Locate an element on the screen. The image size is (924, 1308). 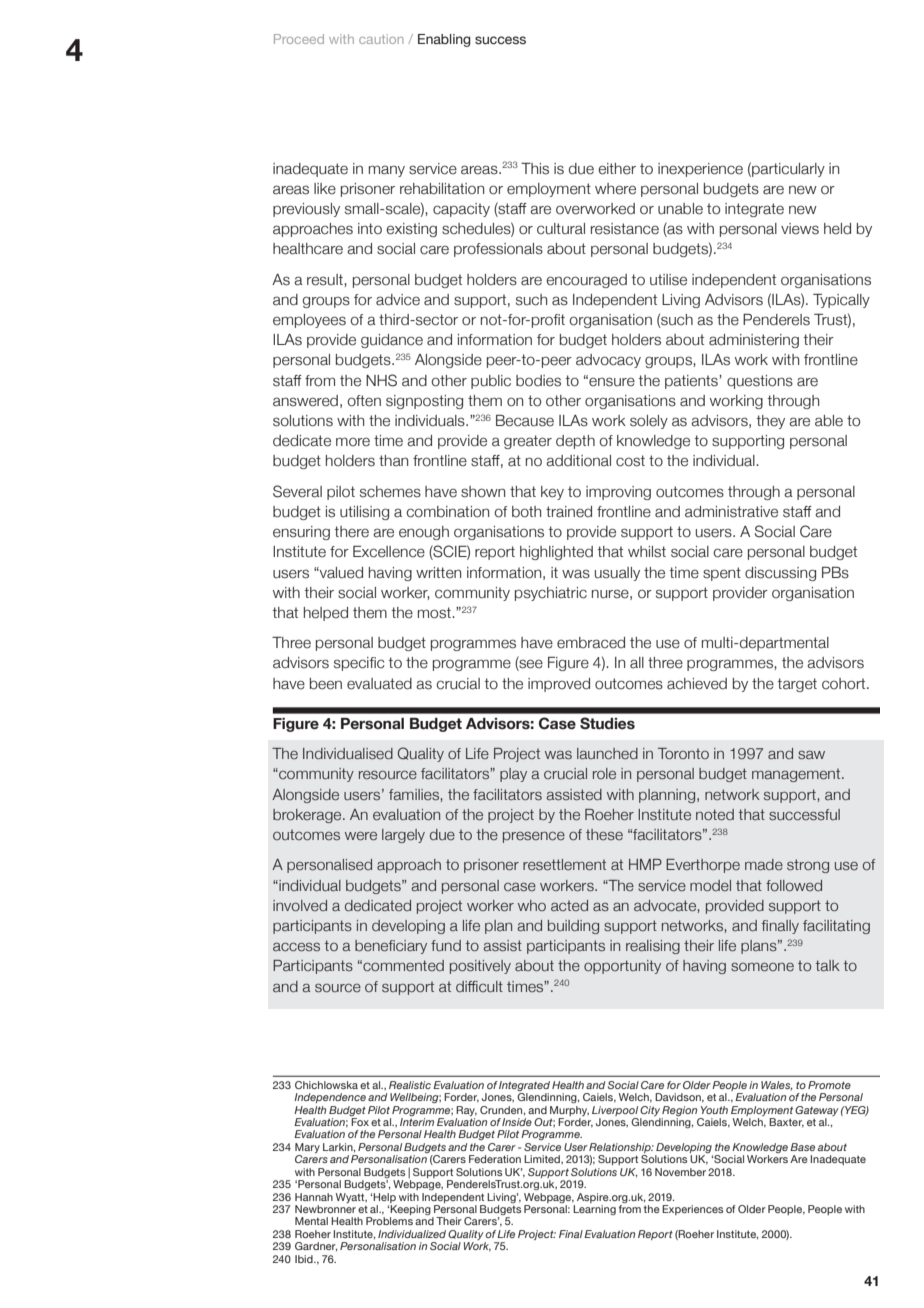
management is located at coordinates (797, 775).
